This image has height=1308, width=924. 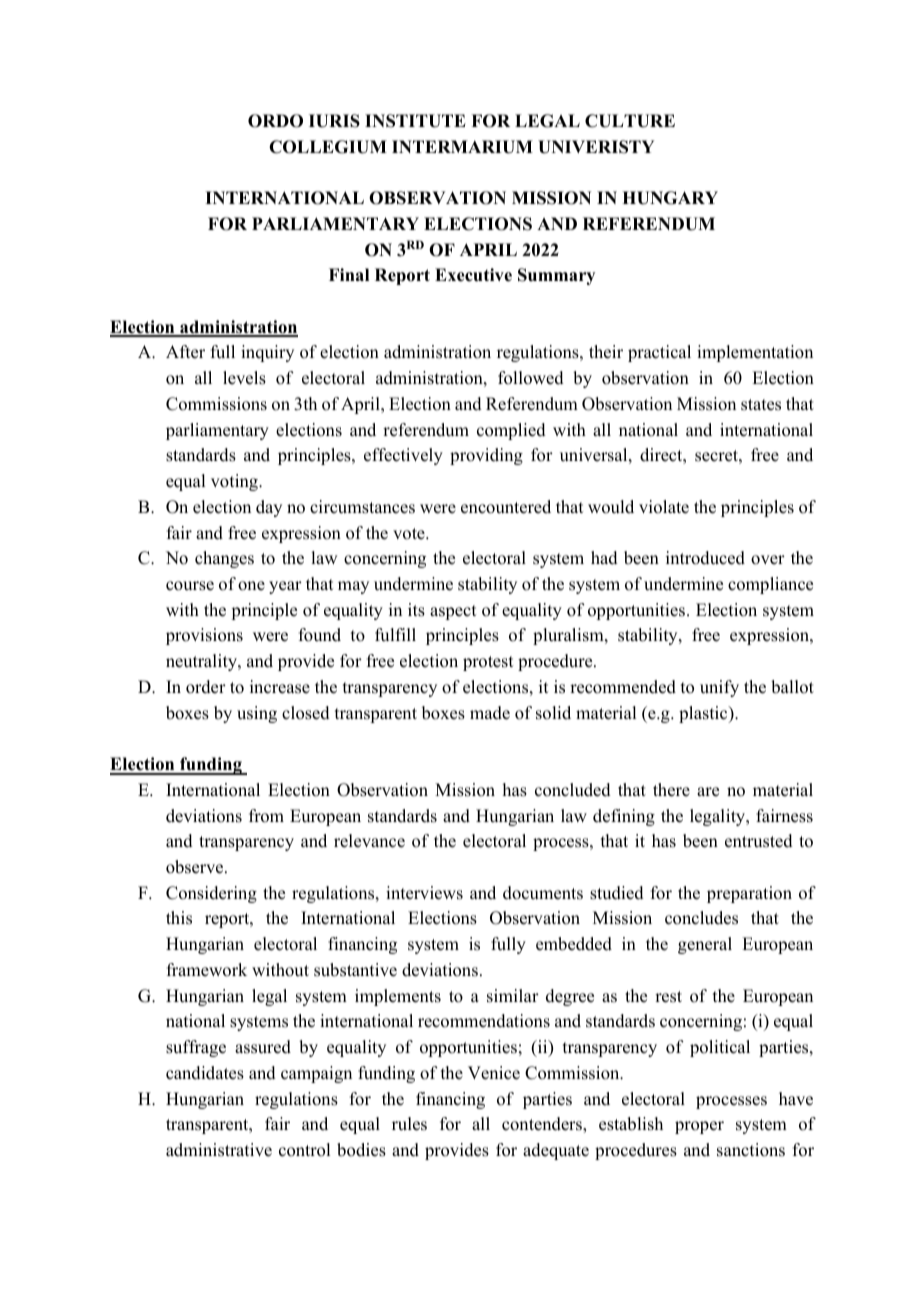 What do you see at coordinates (488, 663) in the image?
I see `protest` at bounding box center [488, 663].
